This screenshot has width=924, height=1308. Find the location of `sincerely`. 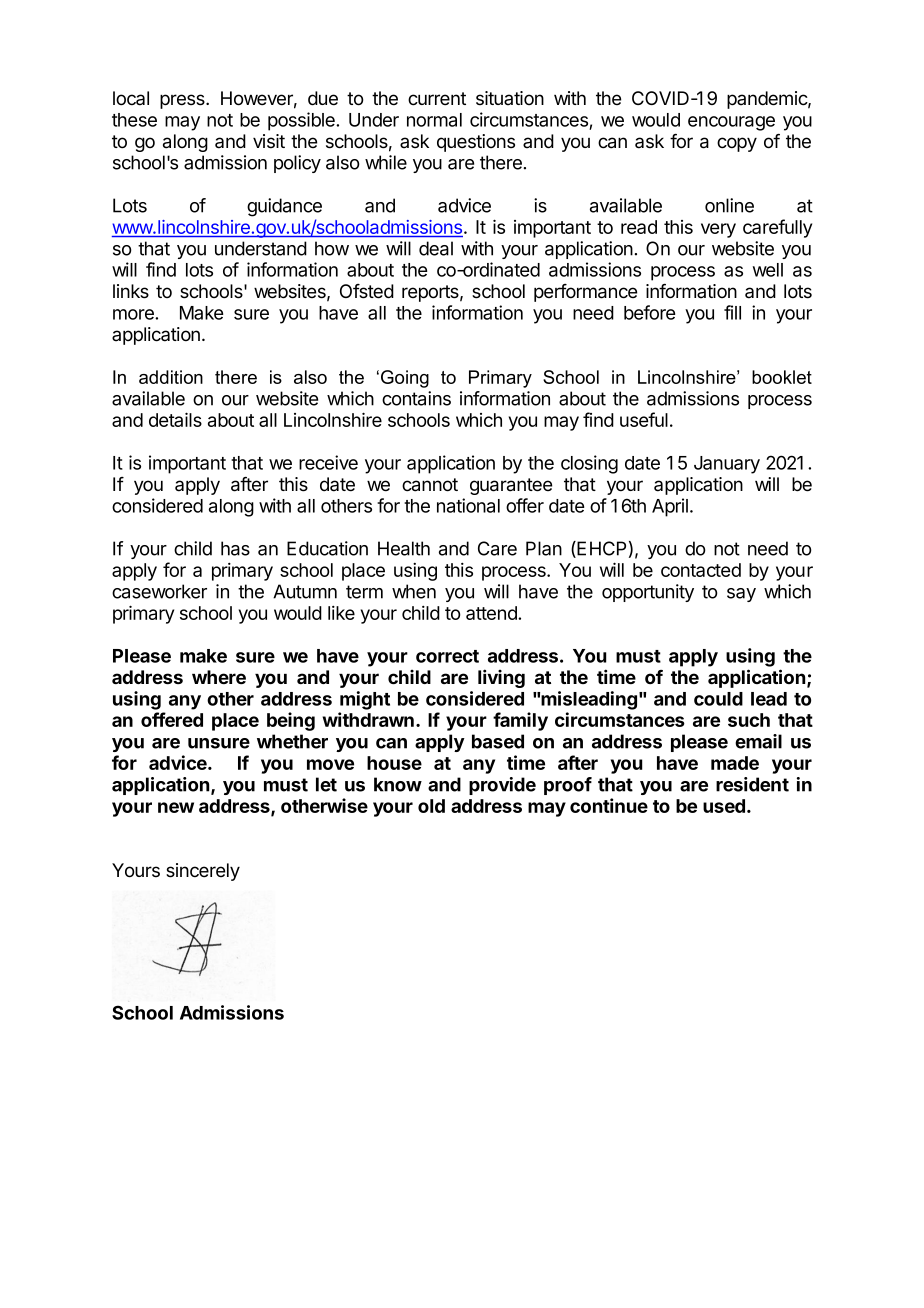

sincerely is located at coordinates (203, 872).
